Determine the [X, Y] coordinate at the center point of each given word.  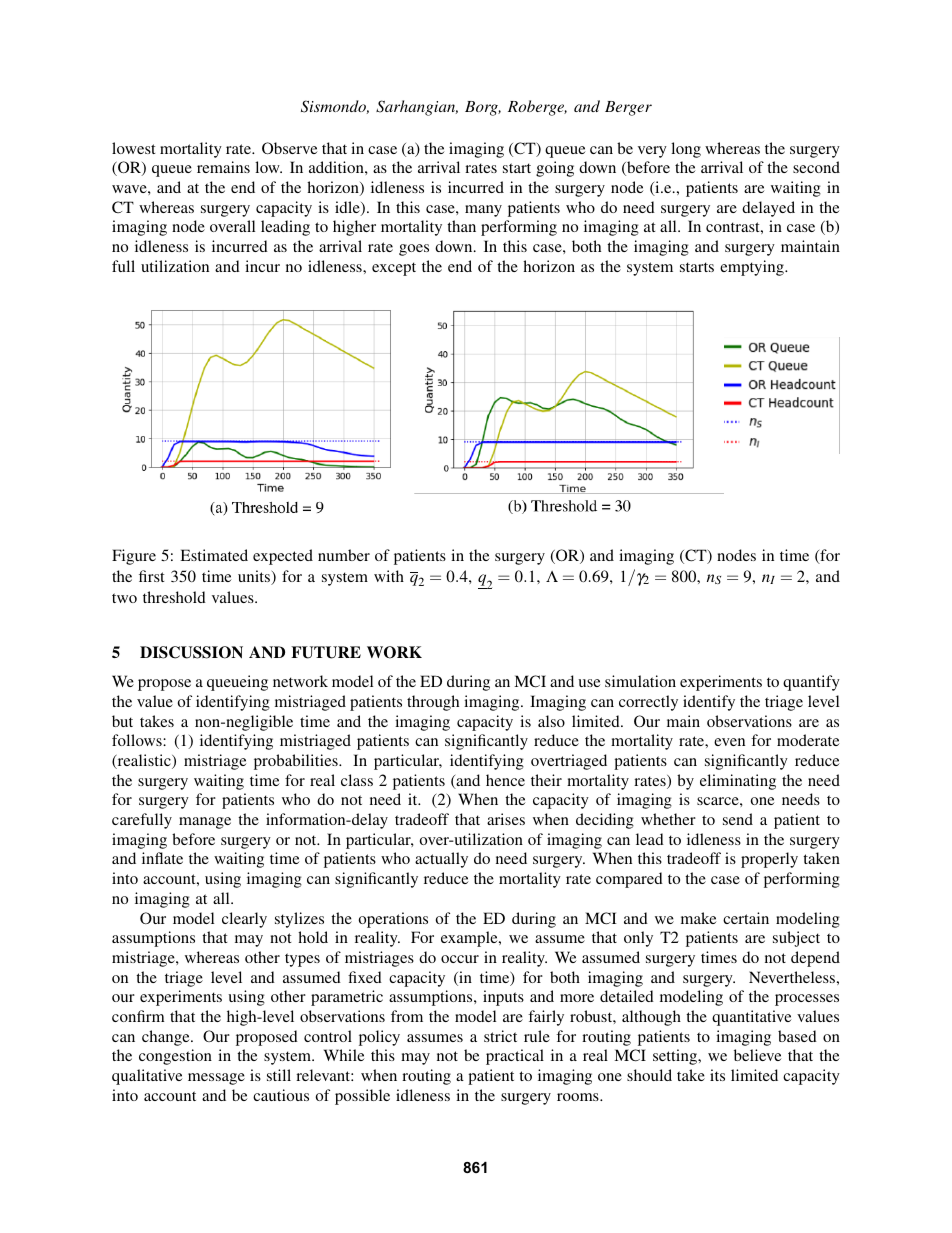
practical [515, 1057]
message [216, 1079]
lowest [134, 148]
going [555, 169]
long [686, 150]
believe [757, 1055]
